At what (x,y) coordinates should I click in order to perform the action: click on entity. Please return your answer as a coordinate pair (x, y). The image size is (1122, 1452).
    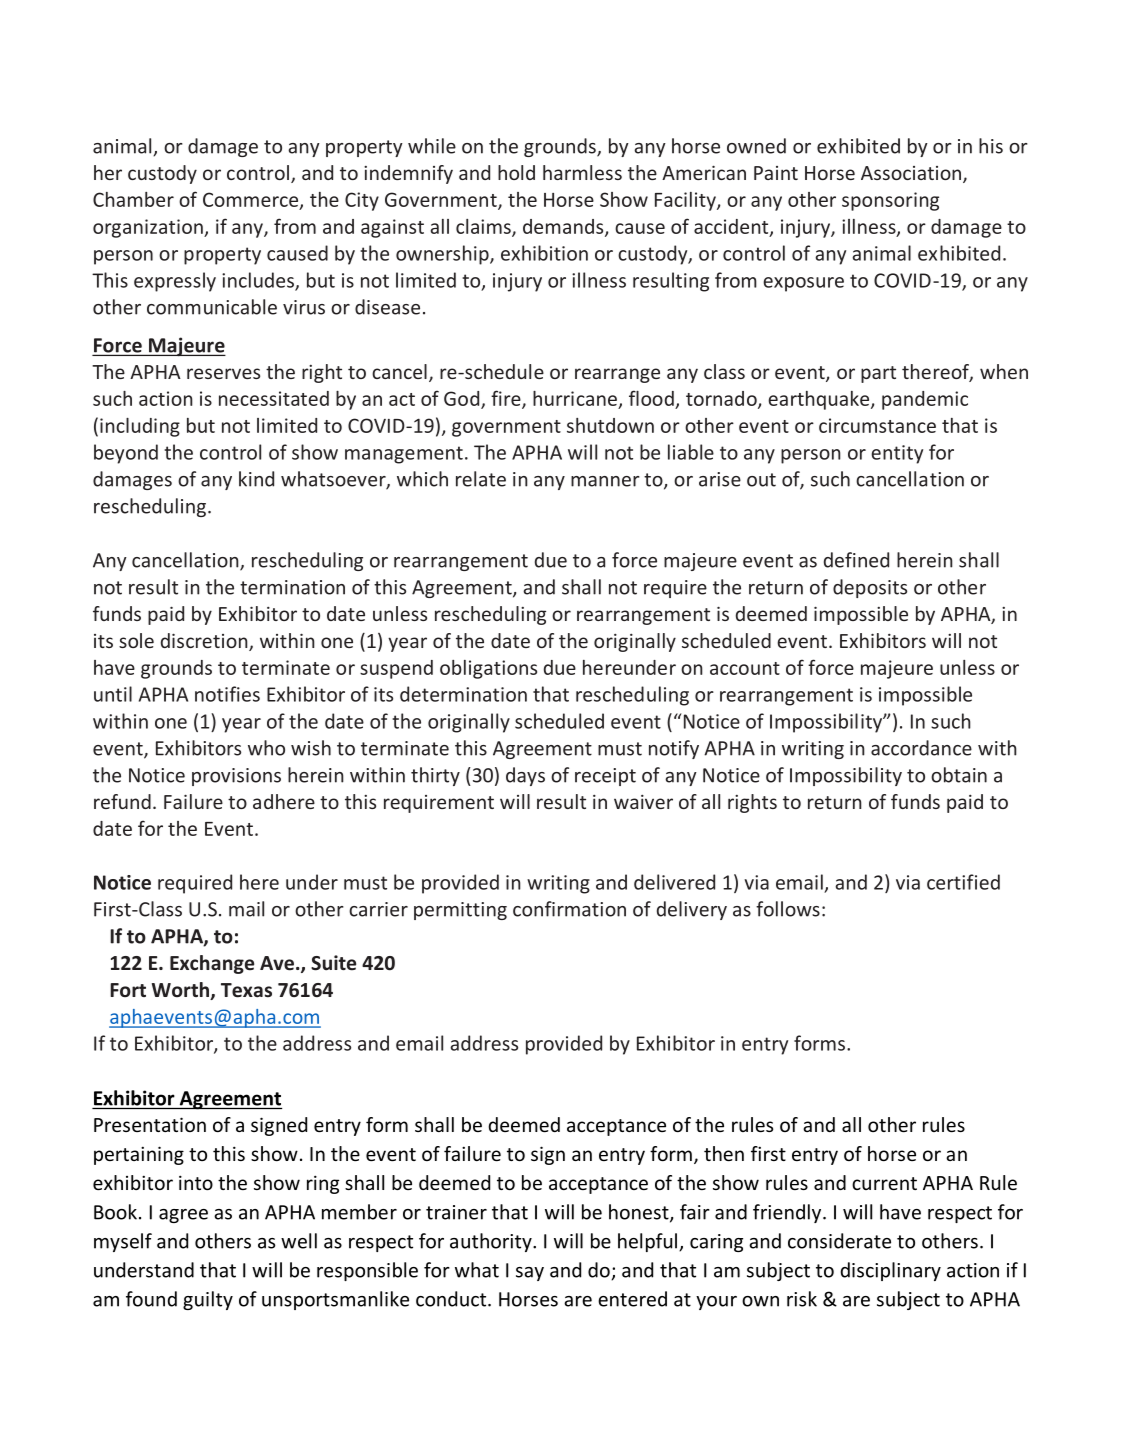
    Looking at the image, I should click on (897, 454).
